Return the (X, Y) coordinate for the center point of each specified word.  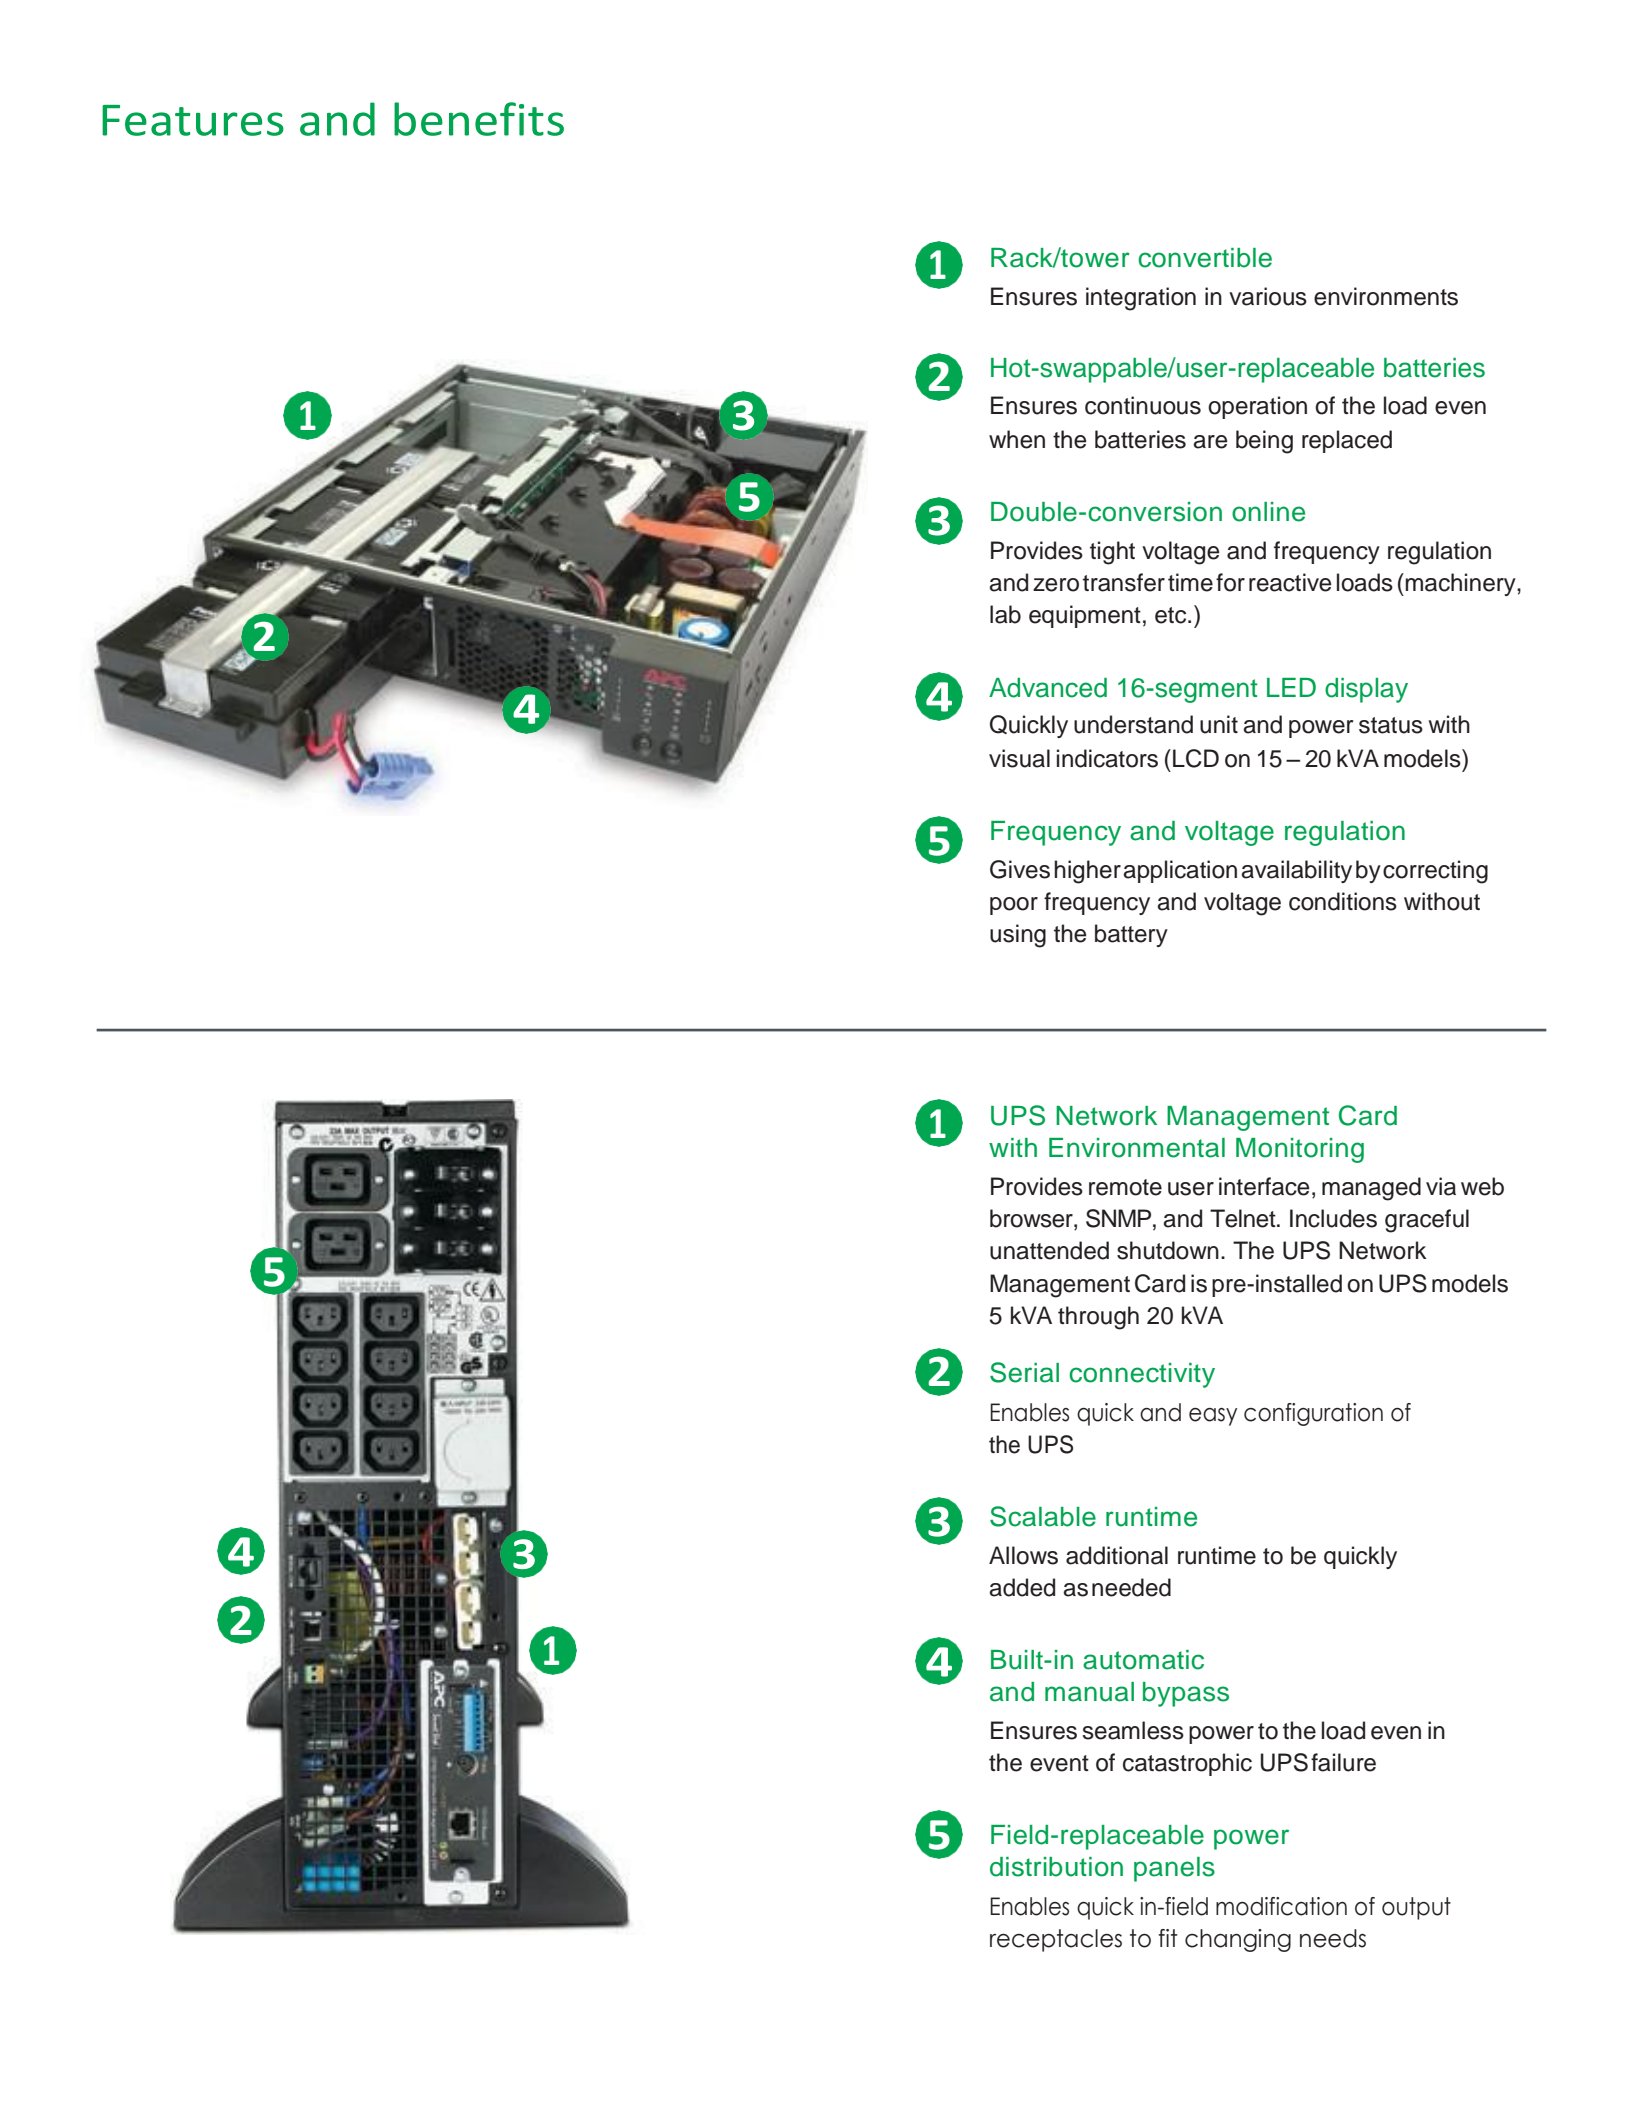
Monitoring (1300, 1150)
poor (1014, 906)
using (1018, 936)
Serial (1024, 1372)
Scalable (1043, 1516)
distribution (1056, 1867)
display (1366, 690)
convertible (1205, 258)
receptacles (1056, 1940)
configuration (1313, 1414)
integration (1141, 299)
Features (193, 120)
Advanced (1048, 688)
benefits (479, 119)
